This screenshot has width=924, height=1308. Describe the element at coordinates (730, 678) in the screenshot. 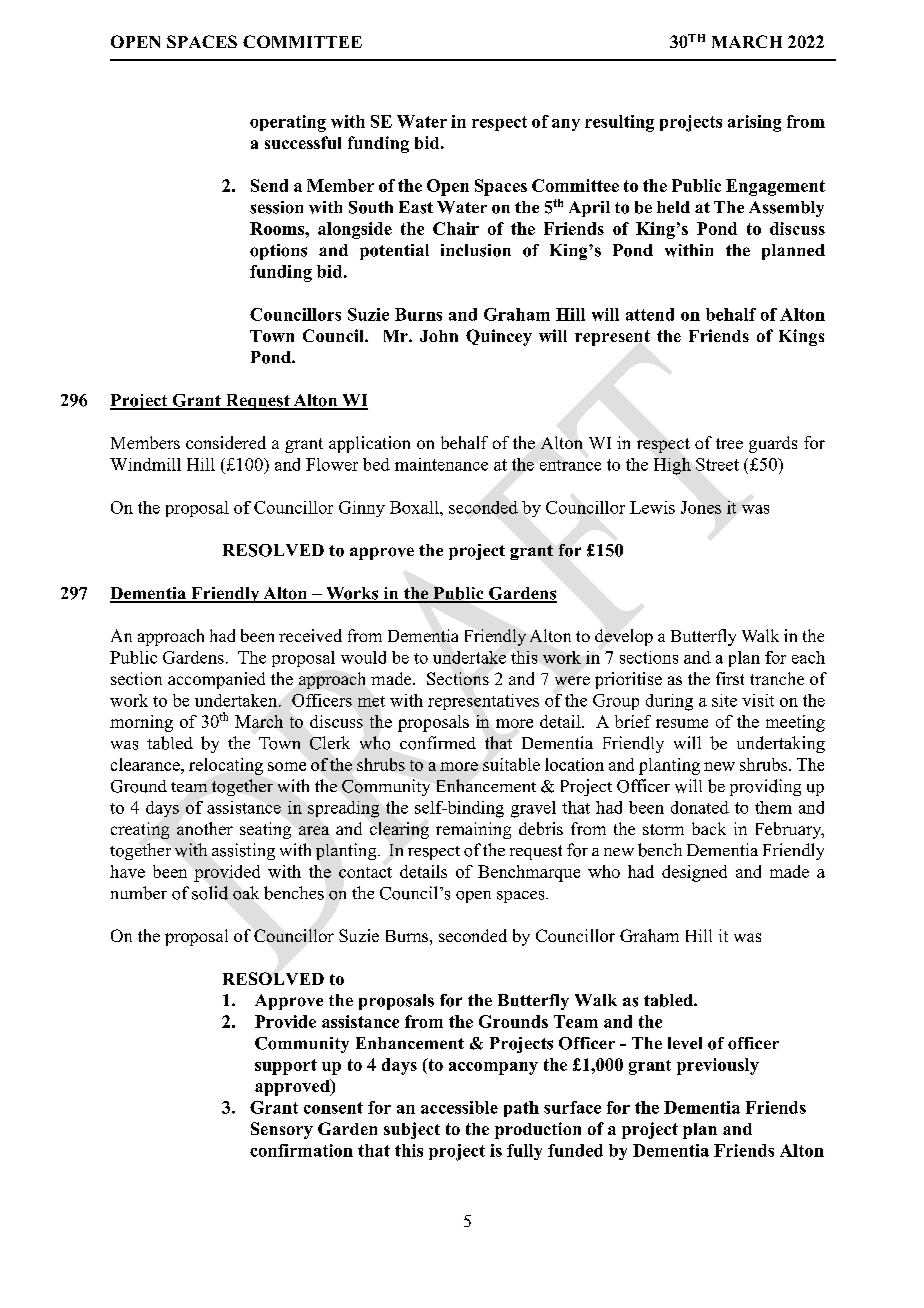

I see `first` at that location.
